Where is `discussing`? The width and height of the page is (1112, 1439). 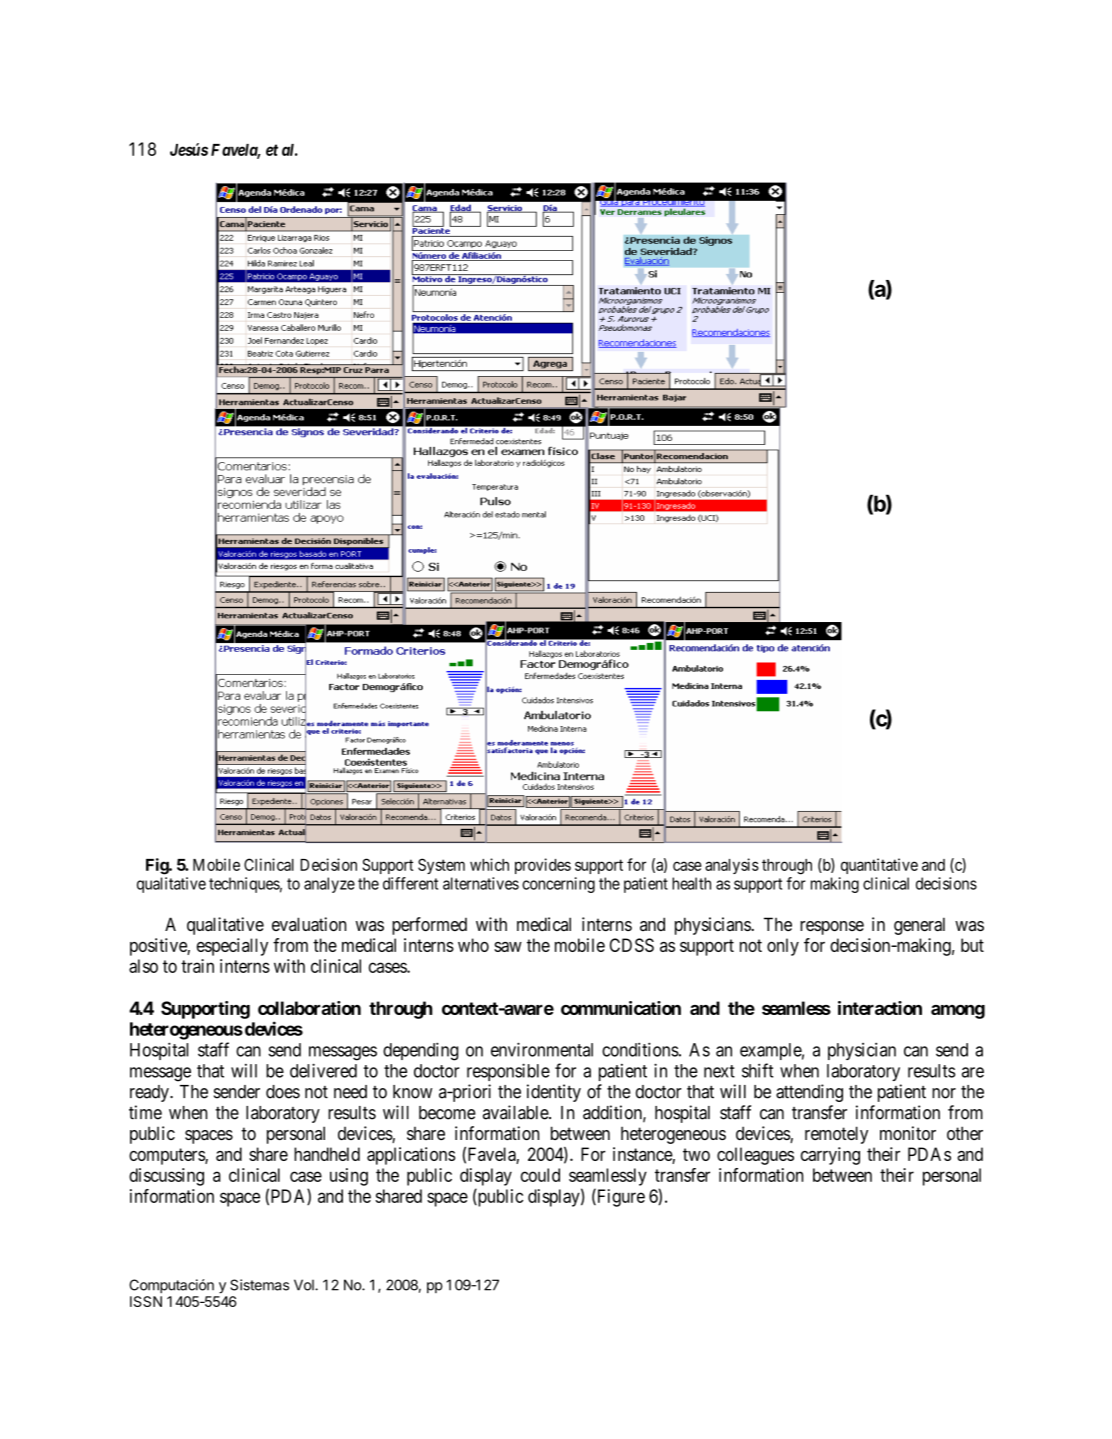 discussing is located at coordinates (166, 1177).
